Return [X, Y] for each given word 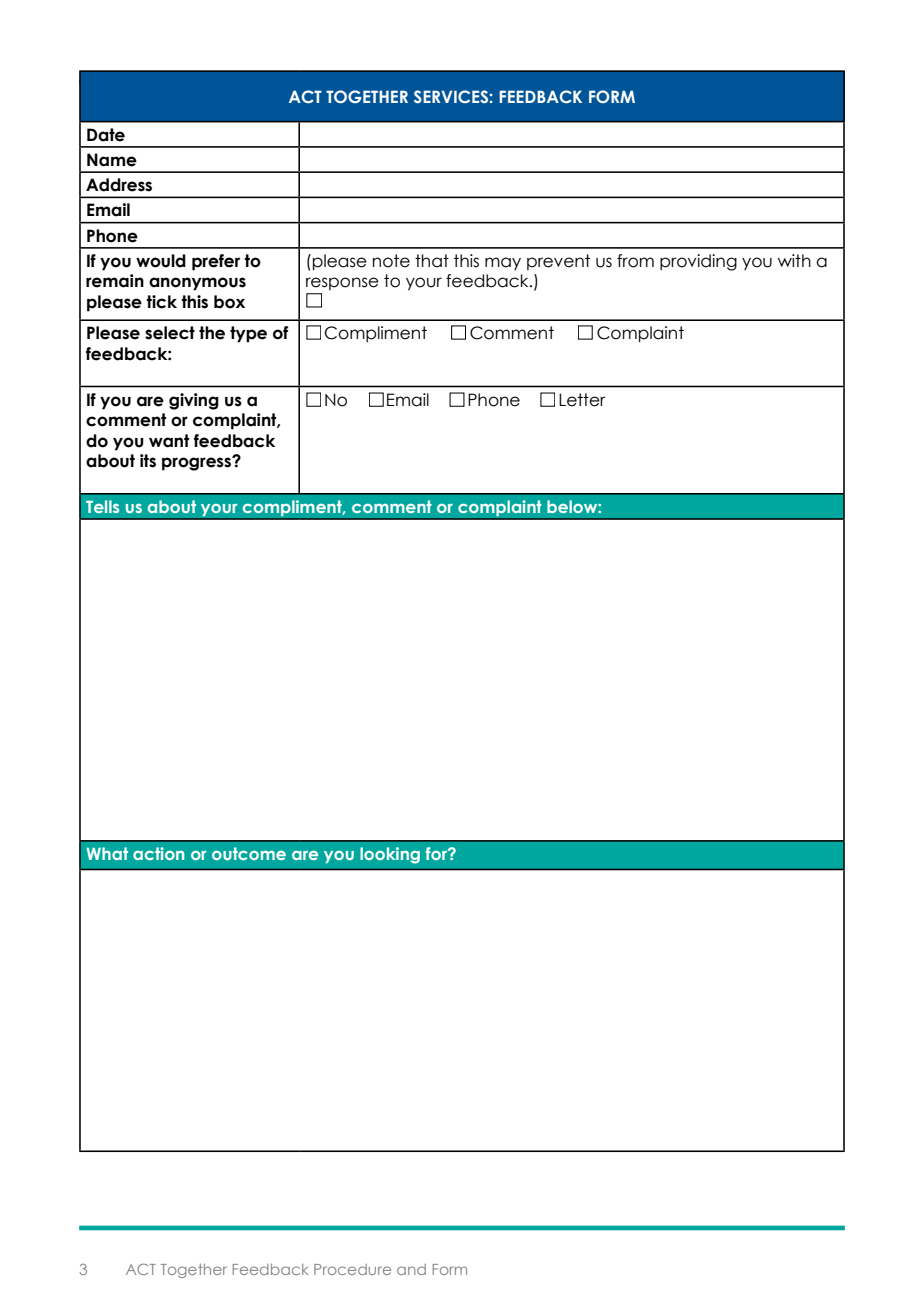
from [635, 261]
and [411, 1269]
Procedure [352, 1269]
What [107, 853]
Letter [582, 400]
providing [698, 262]
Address [119, 185]
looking [390, 855]
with [794, 260]
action [158, 853]
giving [194, 401]
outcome [249, 853]
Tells [102, 506]
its [148, 461]
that [432, 261]
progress [197, 463]
